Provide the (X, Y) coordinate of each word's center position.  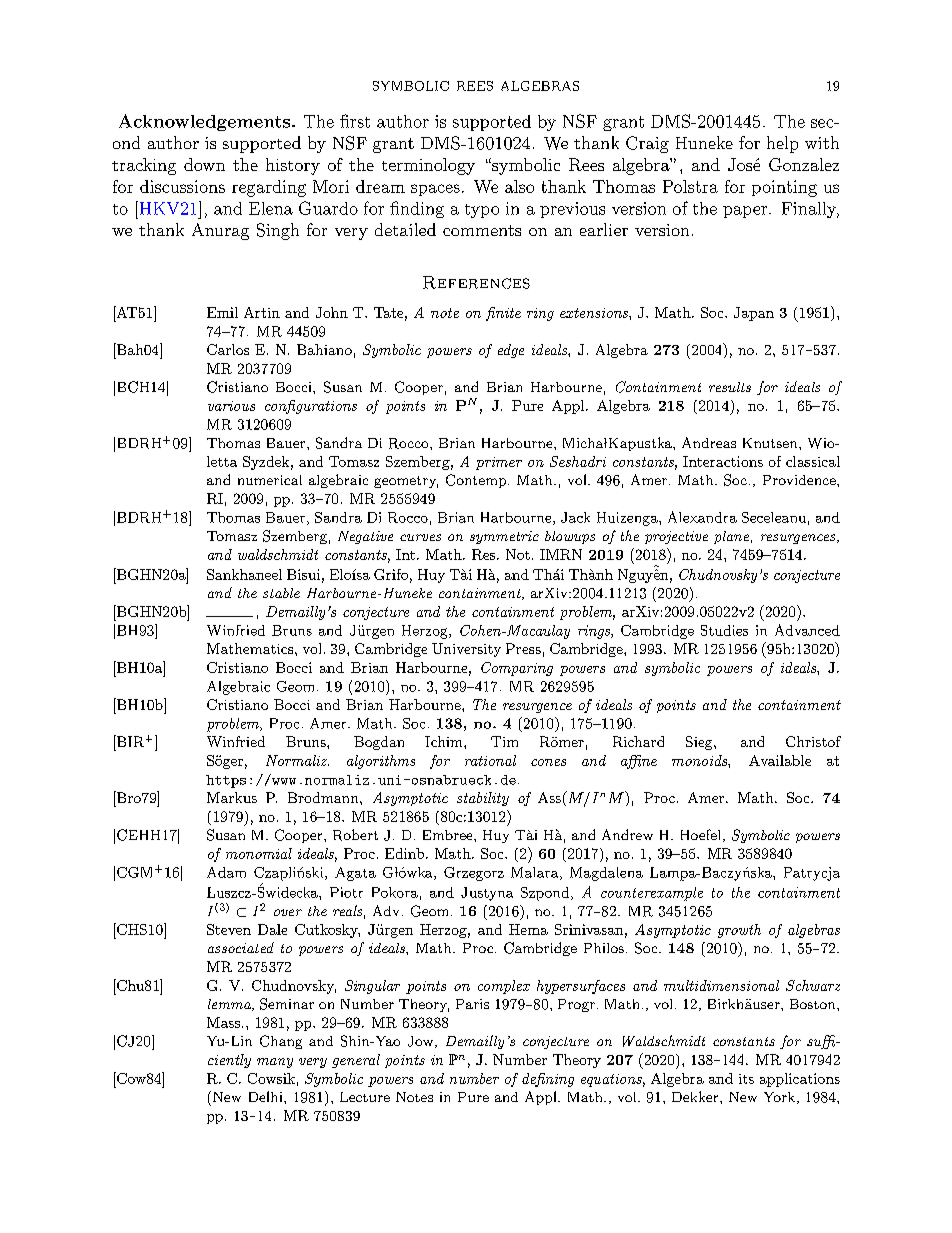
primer (499, 463)
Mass (223, 1022)
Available (780, 760)
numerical (270, 480)
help (782, 144)
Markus (232, 797)
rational (490, 760)
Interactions (723, 461)
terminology (428, 166)
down (204, 164)
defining (548, 1080)
